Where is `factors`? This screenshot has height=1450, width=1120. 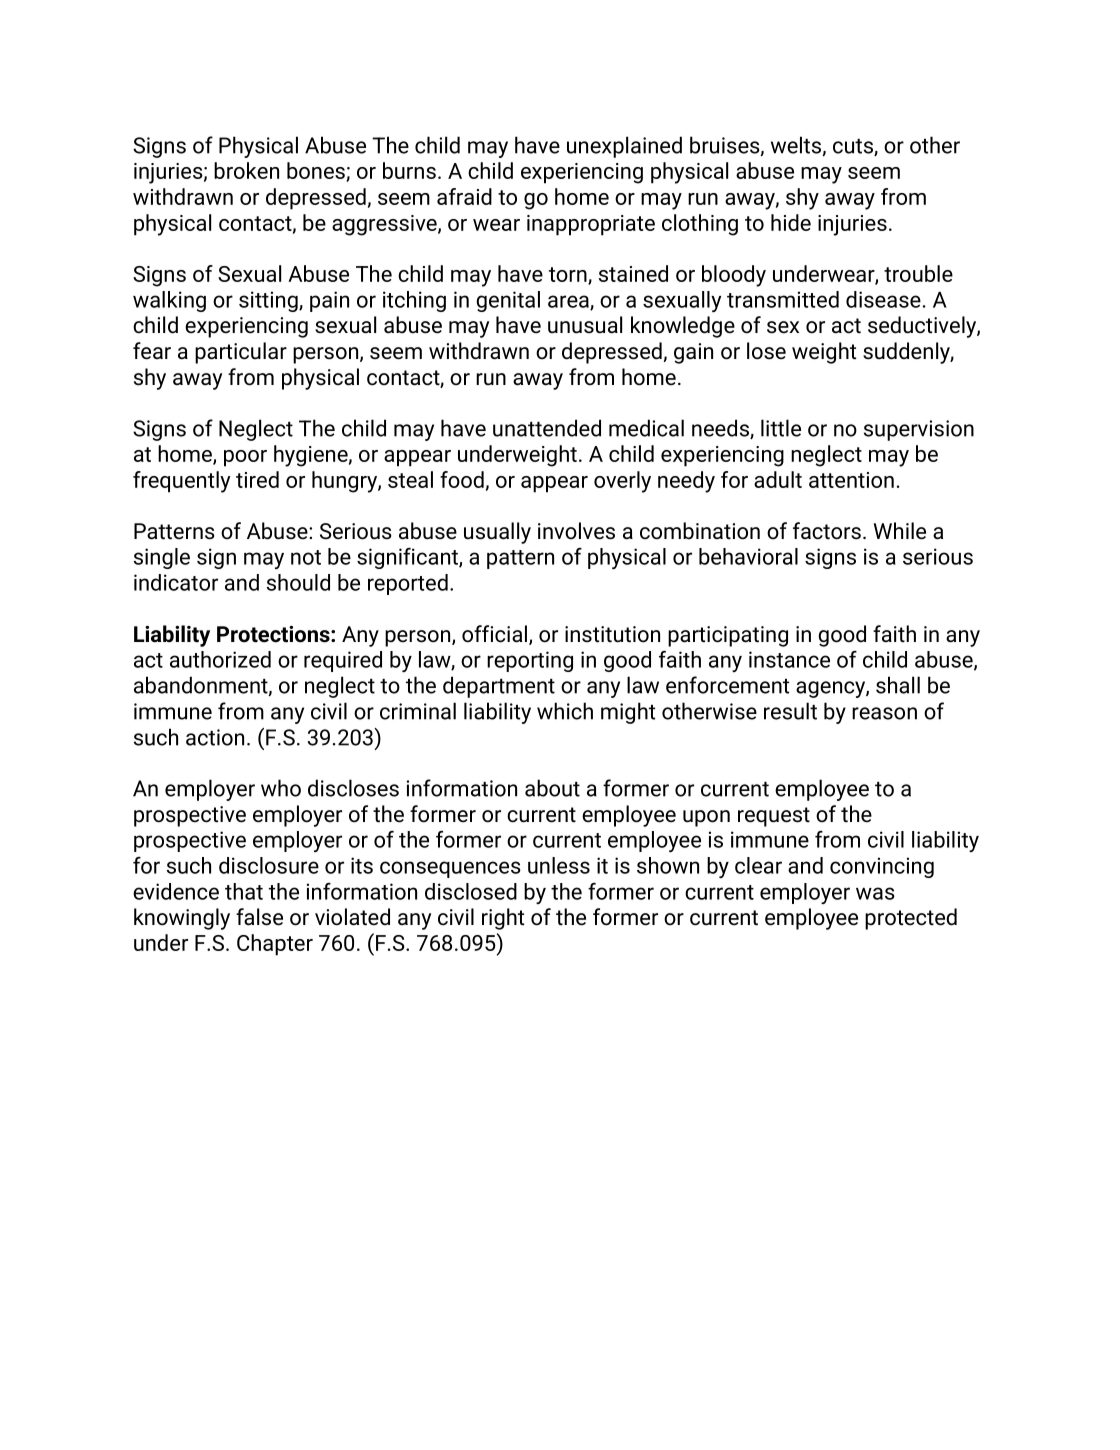 factors is located at coordinates (827, 531).
